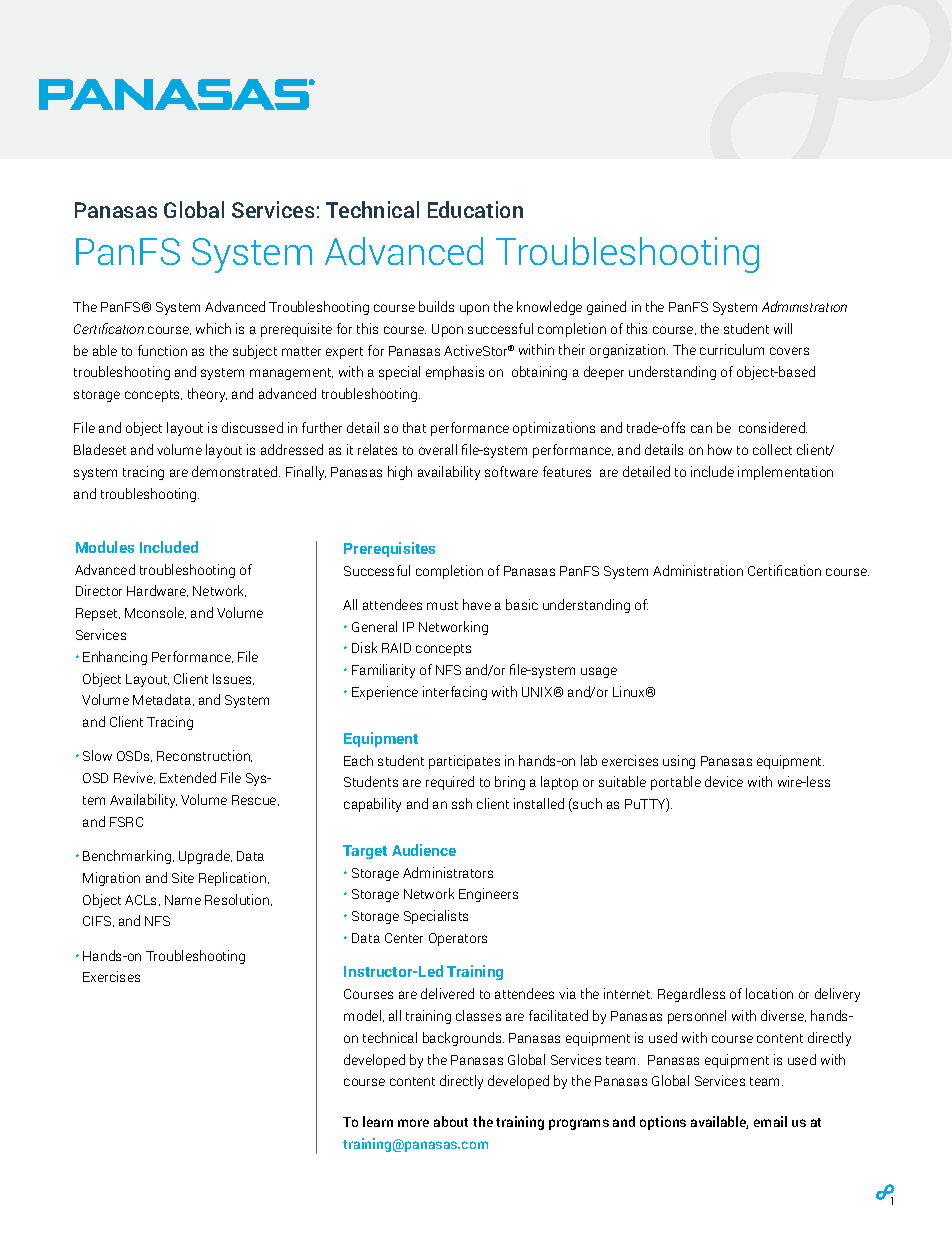  I want to click on will, so click(783, 328).
